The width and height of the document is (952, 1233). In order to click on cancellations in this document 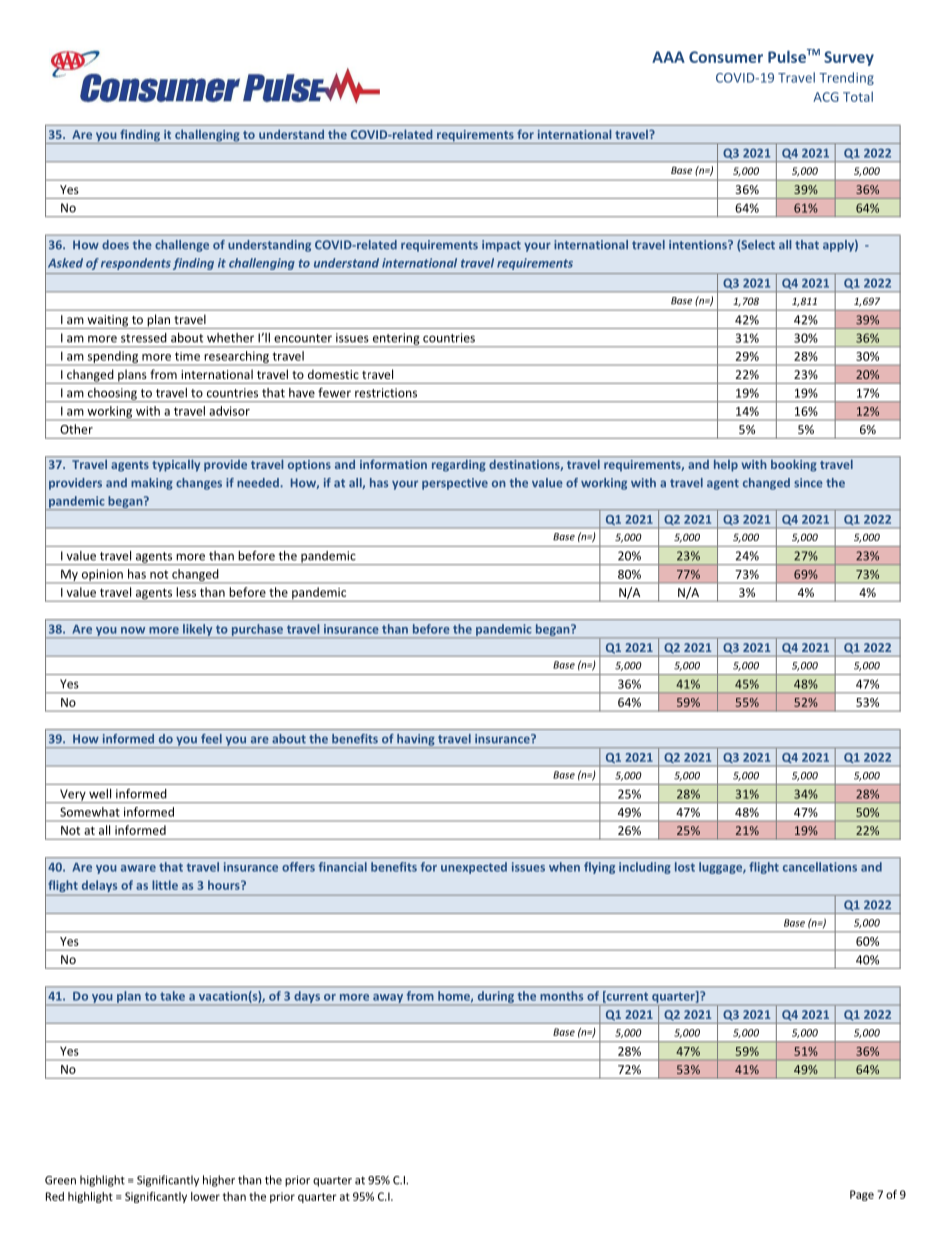, I will do `click(820, 867)`.
